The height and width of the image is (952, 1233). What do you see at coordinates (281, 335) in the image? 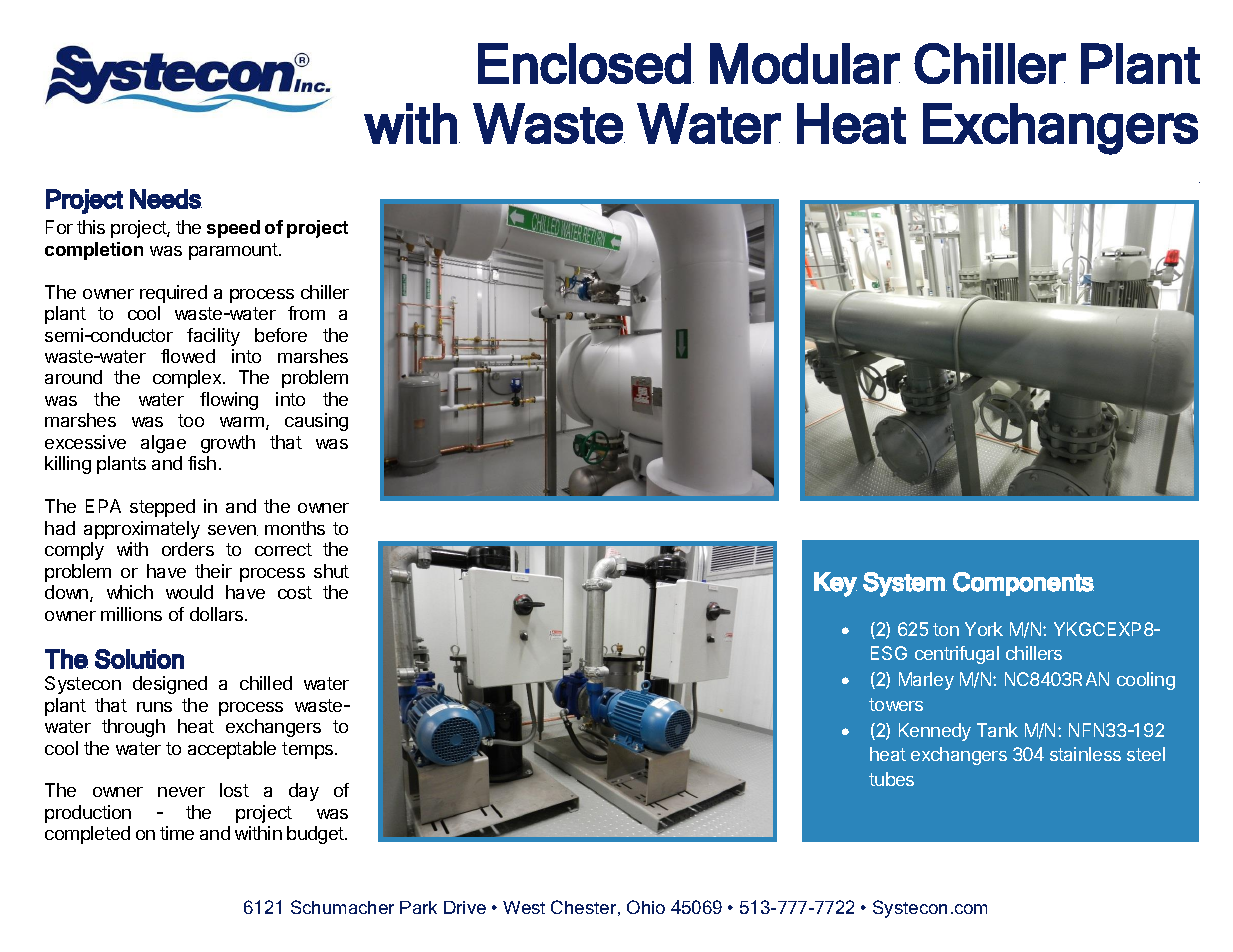
I see `before` at bounding box center [281, 335].
